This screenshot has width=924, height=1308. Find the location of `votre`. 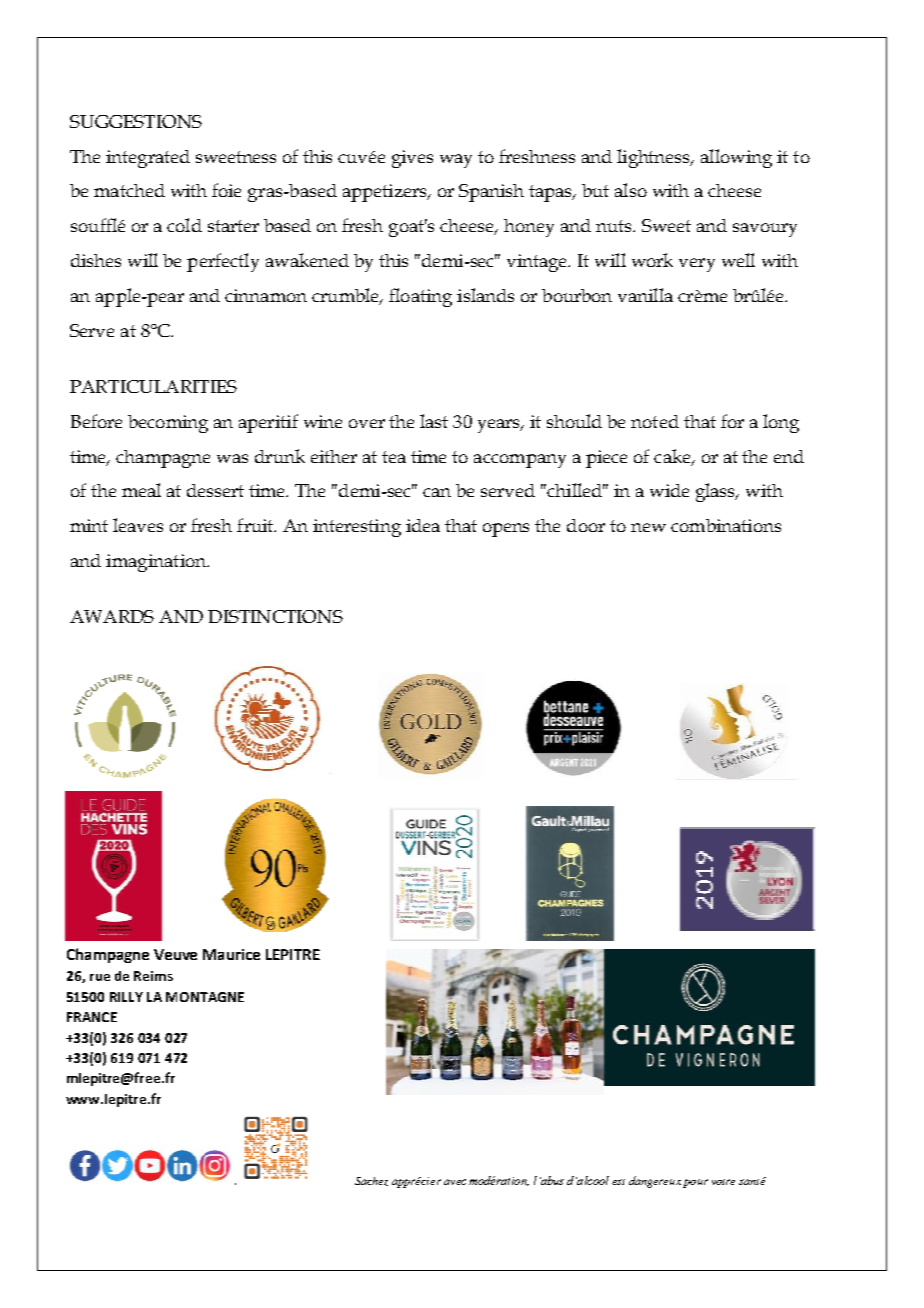

votre is located at coordinates (723, 1182).
